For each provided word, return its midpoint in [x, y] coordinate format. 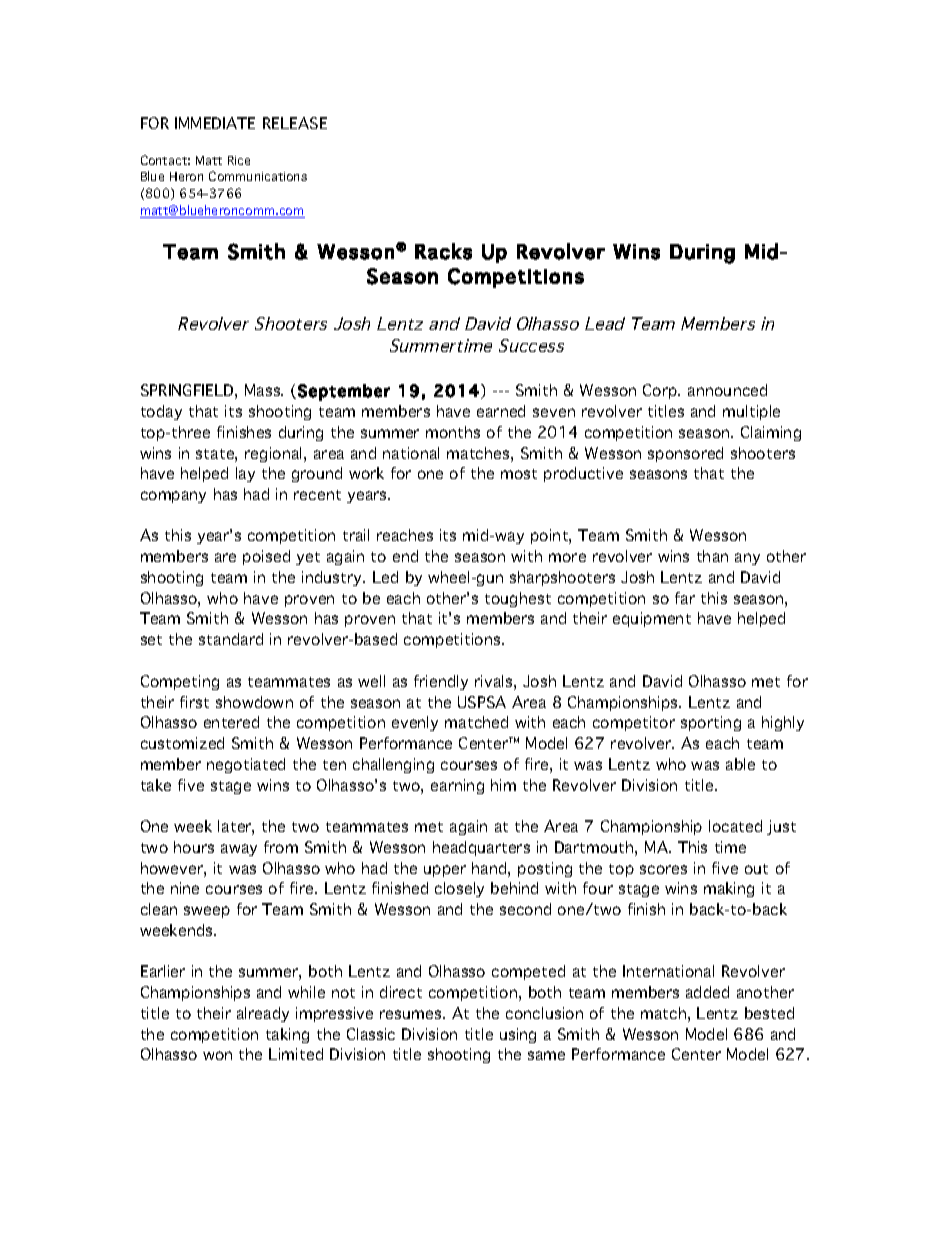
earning [457, 786]
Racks [443, 251]
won [217, 1055]
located [735, 826]
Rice [239, 160]
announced [727, 390]
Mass [264, 390]
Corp [661, 391]
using [518, 1035]
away [239, 850]
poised [266, 557]
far [685, 598]
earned [501, 411]
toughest [518, 599]
